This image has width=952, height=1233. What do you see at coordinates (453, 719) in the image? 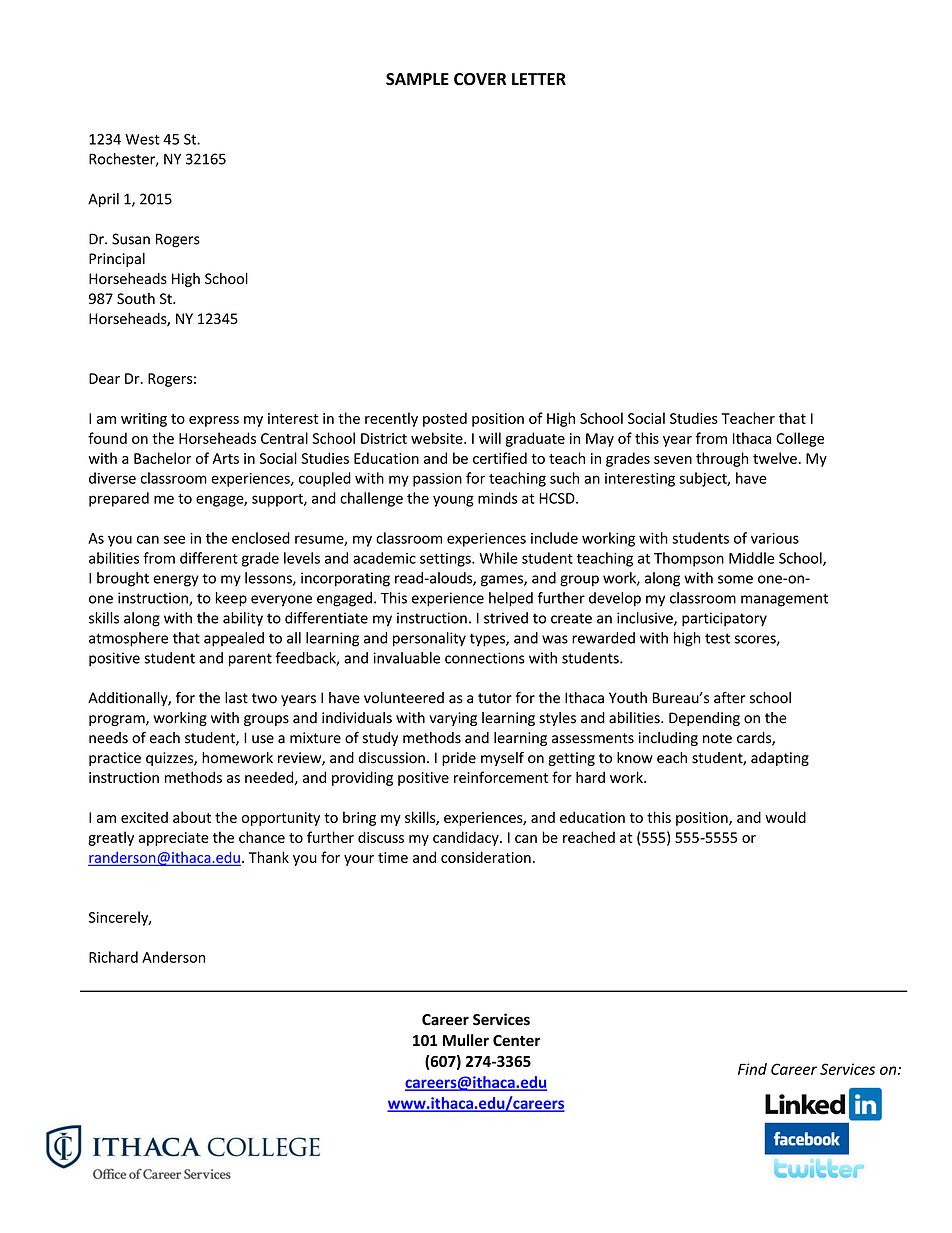
I see `varying` at bounding box center [453, 719].
